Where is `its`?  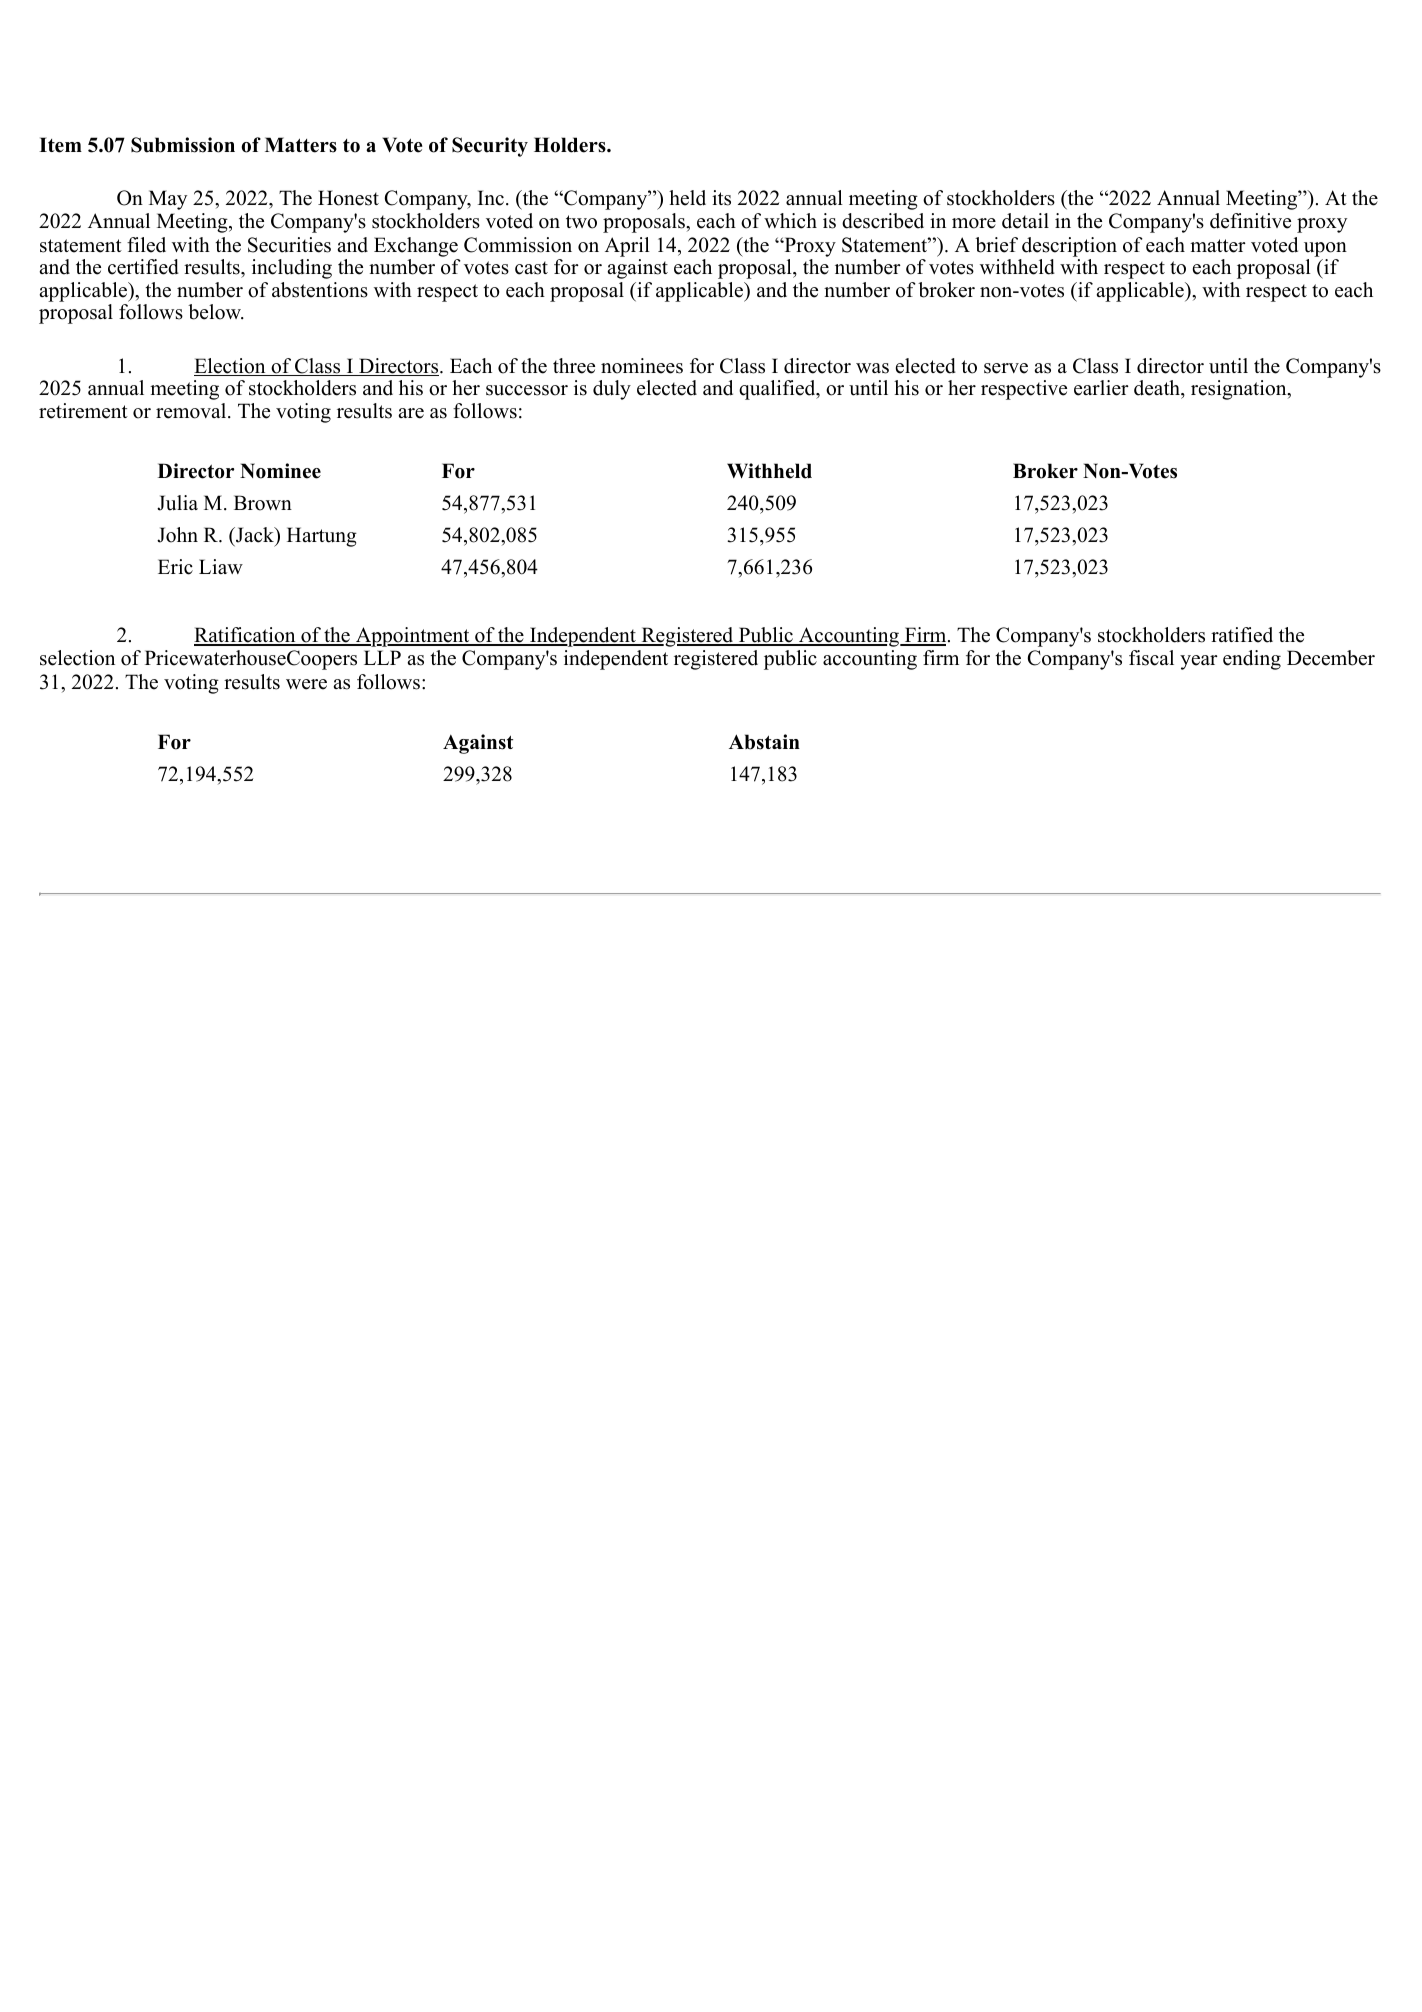
its is located at coordinates (721, 198).
